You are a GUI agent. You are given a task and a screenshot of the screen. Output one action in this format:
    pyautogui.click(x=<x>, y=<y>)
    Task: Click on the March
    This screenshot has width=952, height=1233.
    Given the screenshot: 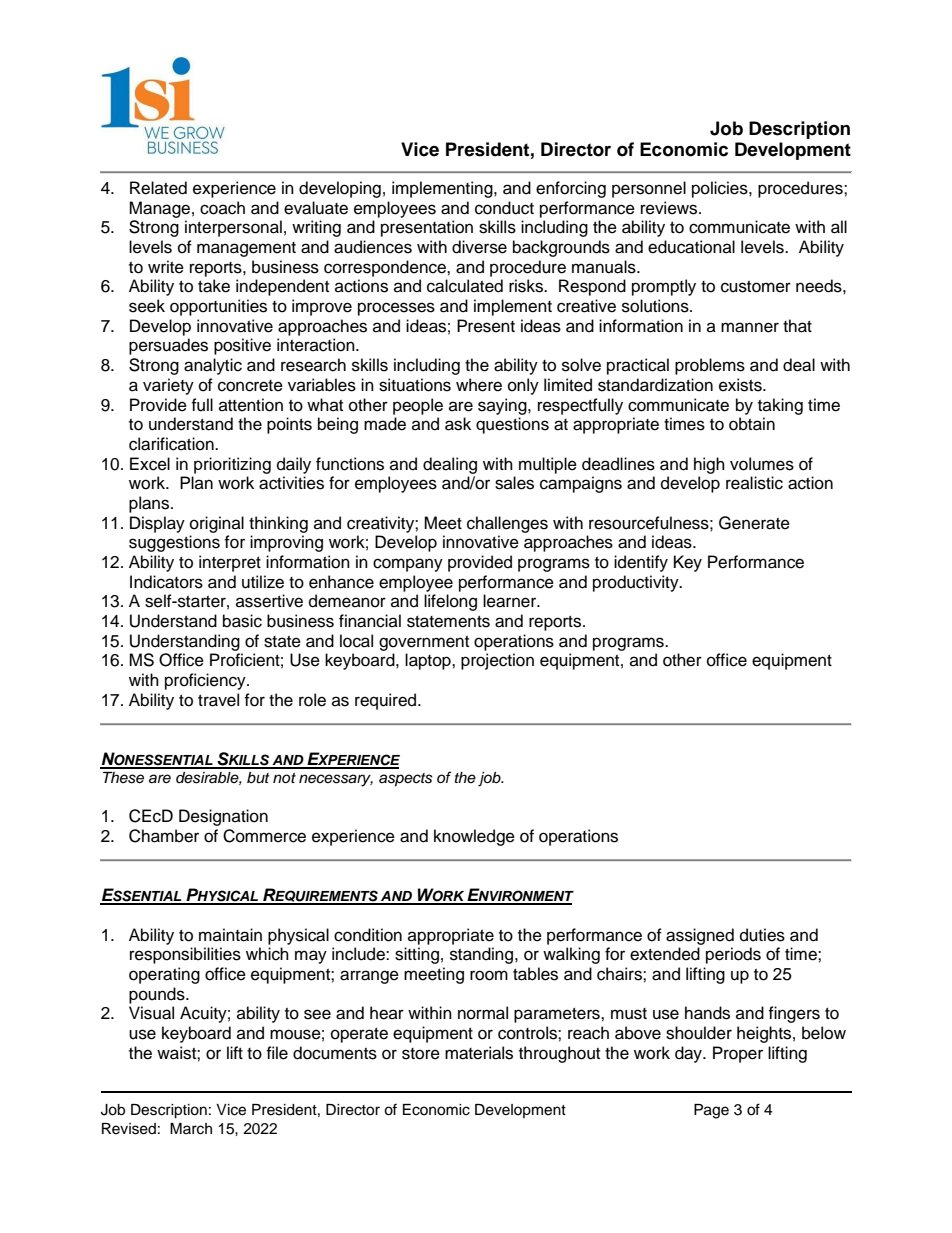 What is the action you would take?
    pyautogui.click(x=191, y=1129)
